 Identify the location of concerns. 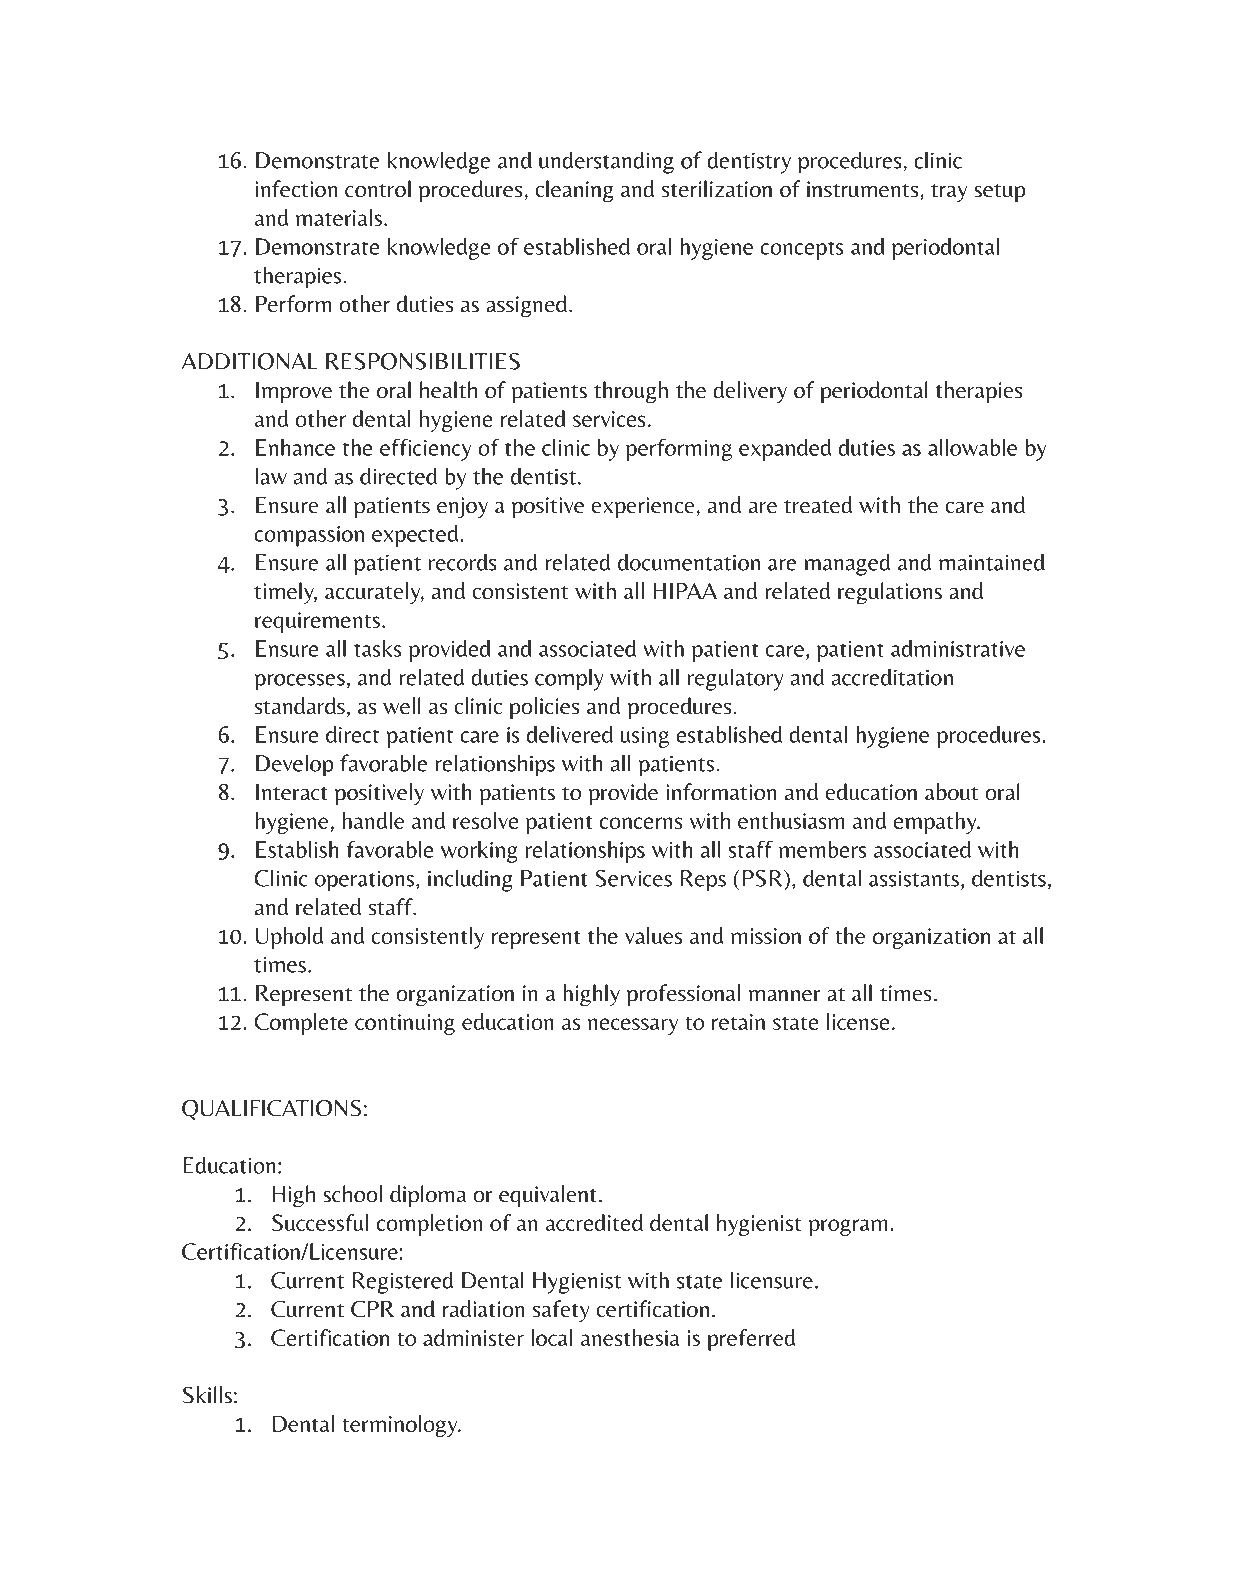
(641, 823).
